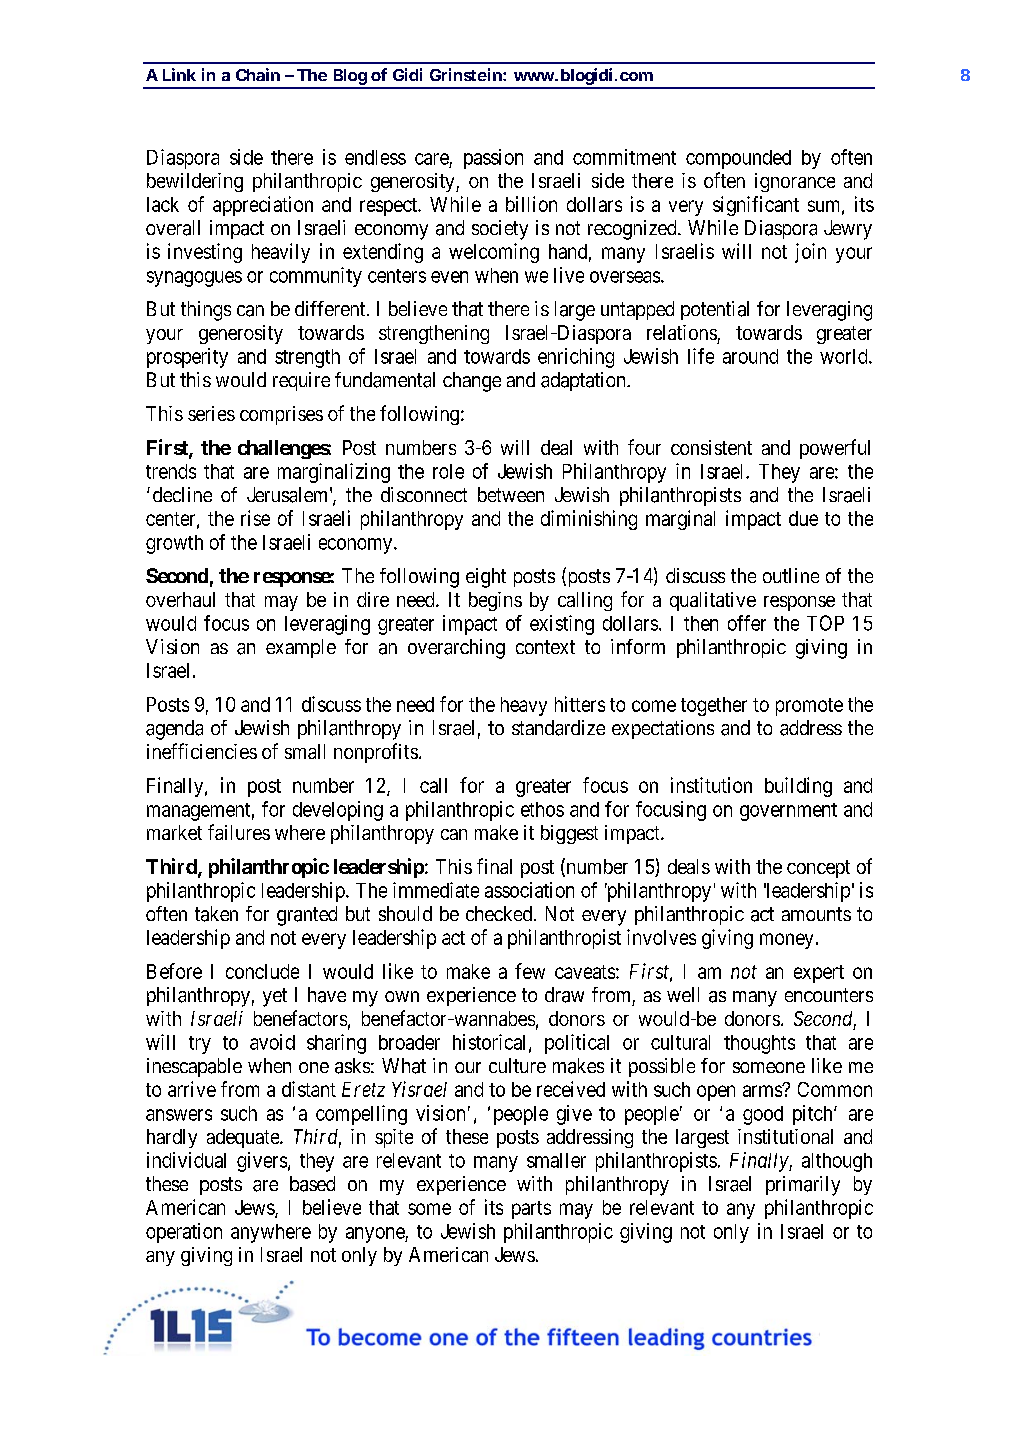  Describe the element at coordinates (750, 356) in the image. I see `around` at that location.
